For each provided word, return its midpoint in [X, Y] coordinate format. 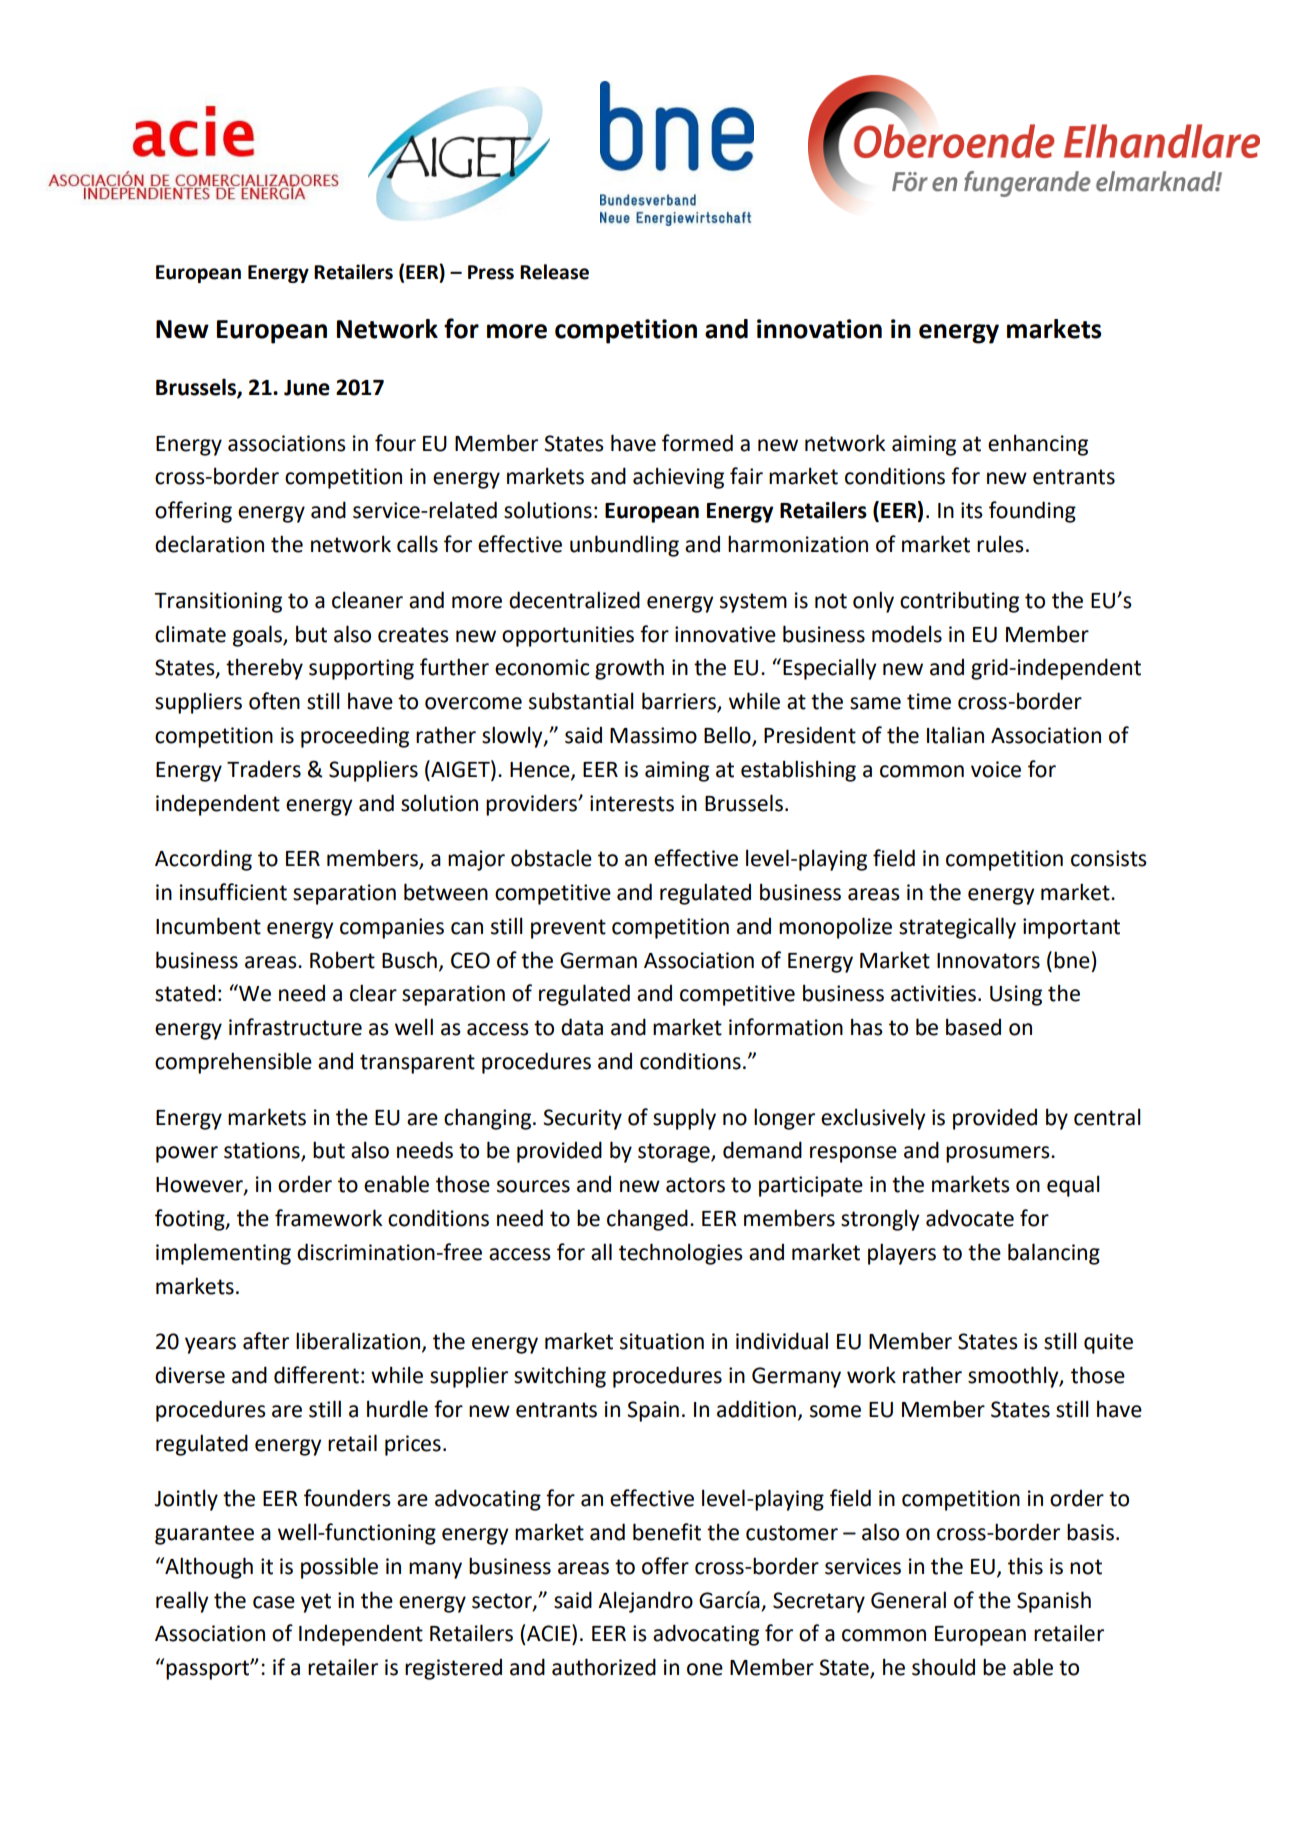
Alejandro [645, 1602]
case [274, 1602]
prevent [568, 929]
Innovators [988, 961]
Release [554, 272]
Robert [342, 960]
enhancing [1038, 445]
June [307, 388]
